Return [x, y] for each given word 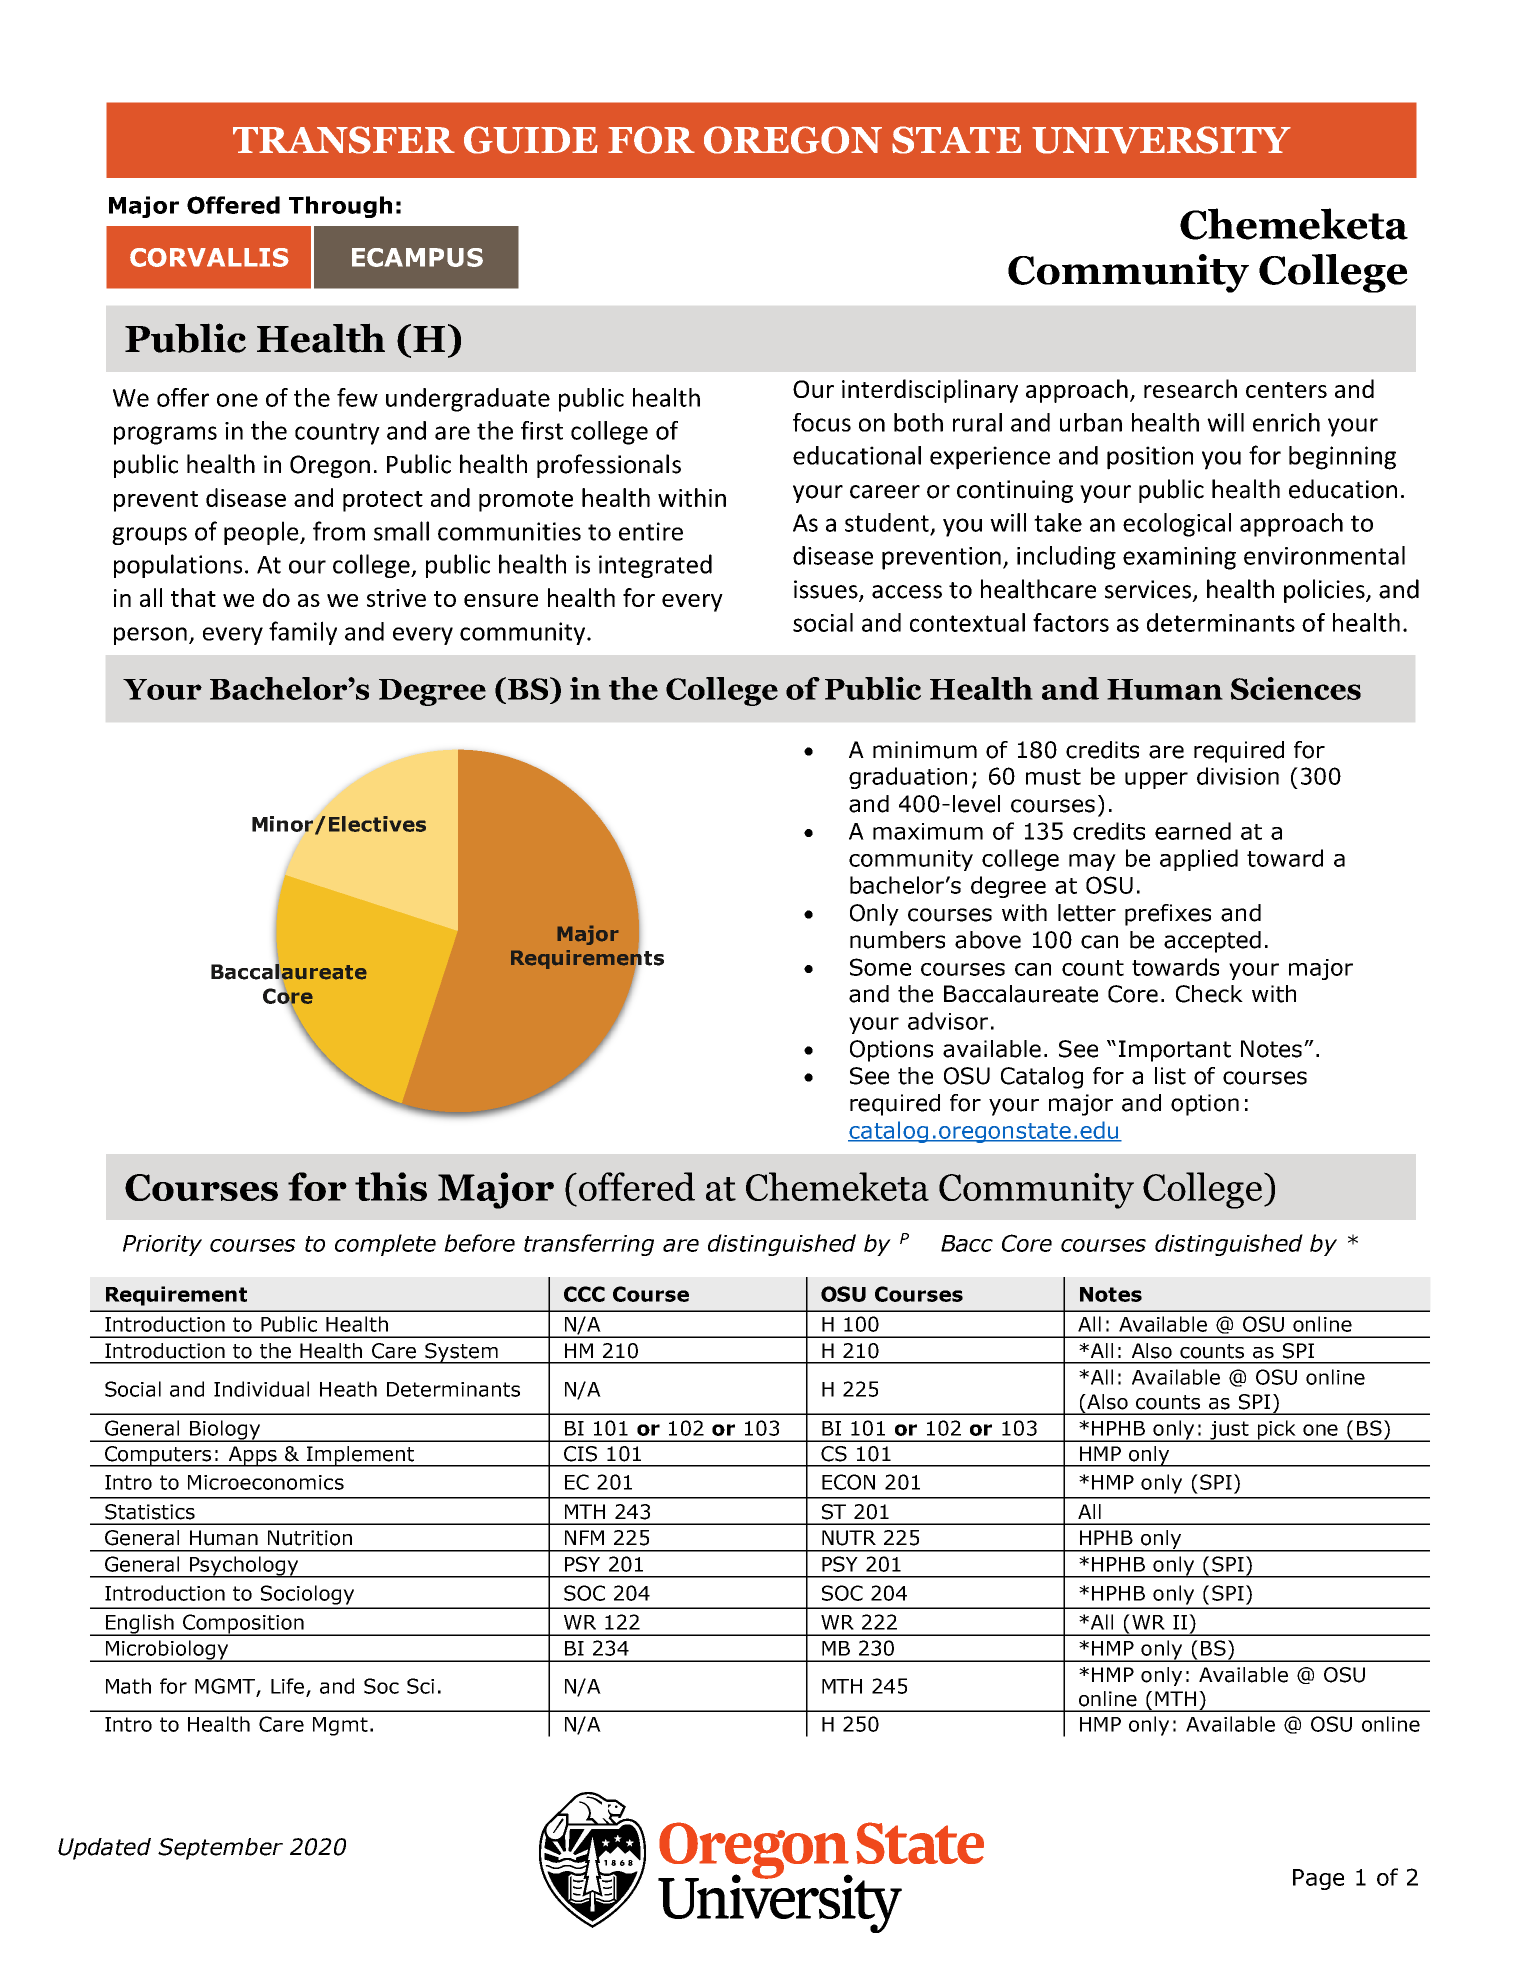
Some [880, 967]
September [220, 1849]
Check [1209, 994]
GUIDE [531, 140]
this [391, 1186]
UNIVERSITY [1161, 140]
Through [340, 207]
